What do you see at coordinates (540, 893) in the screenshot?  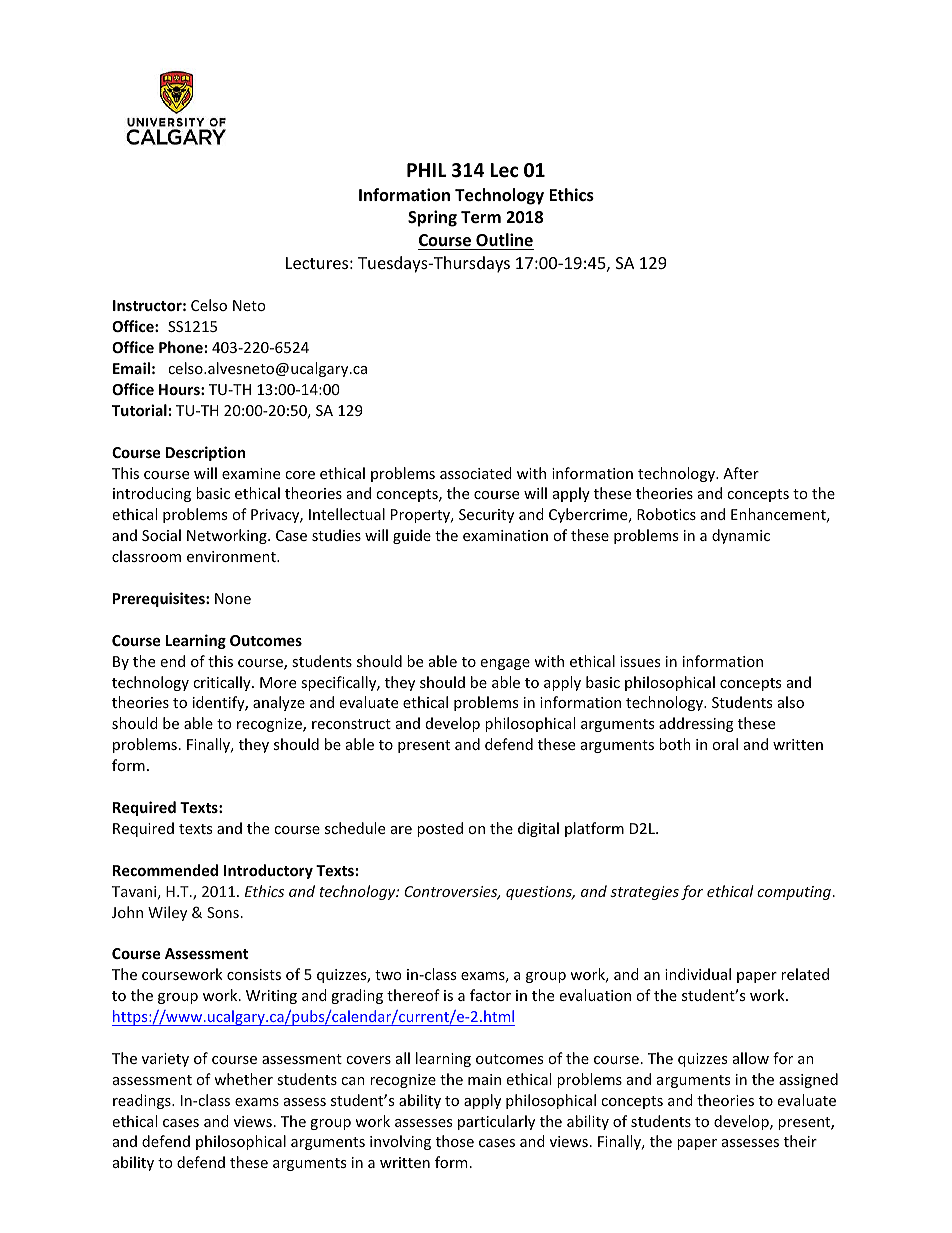 I see `questions` at bounding box center [540, 893].
